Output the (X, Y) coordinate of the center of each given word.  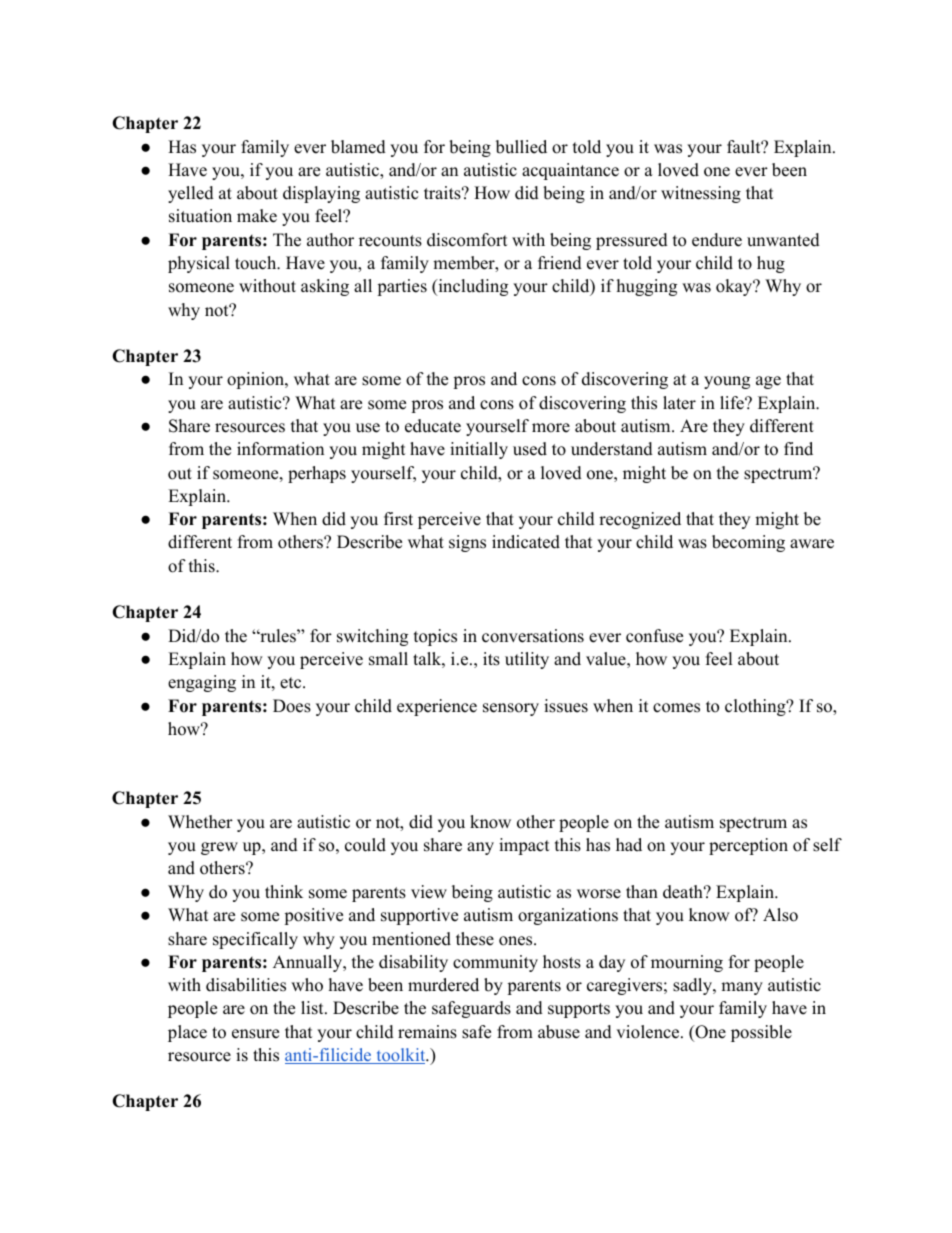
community (495, 963)
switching (372, 637)
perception (748, 846)
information (280, 449)
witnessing (701, 194)
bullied (521, 147)
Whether (200, 822)
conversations (533, 636)
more (551, 428)
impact (524, 846)
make (257, 216)
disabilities (246, 985)
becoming (748, 543)
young (727, 382)
